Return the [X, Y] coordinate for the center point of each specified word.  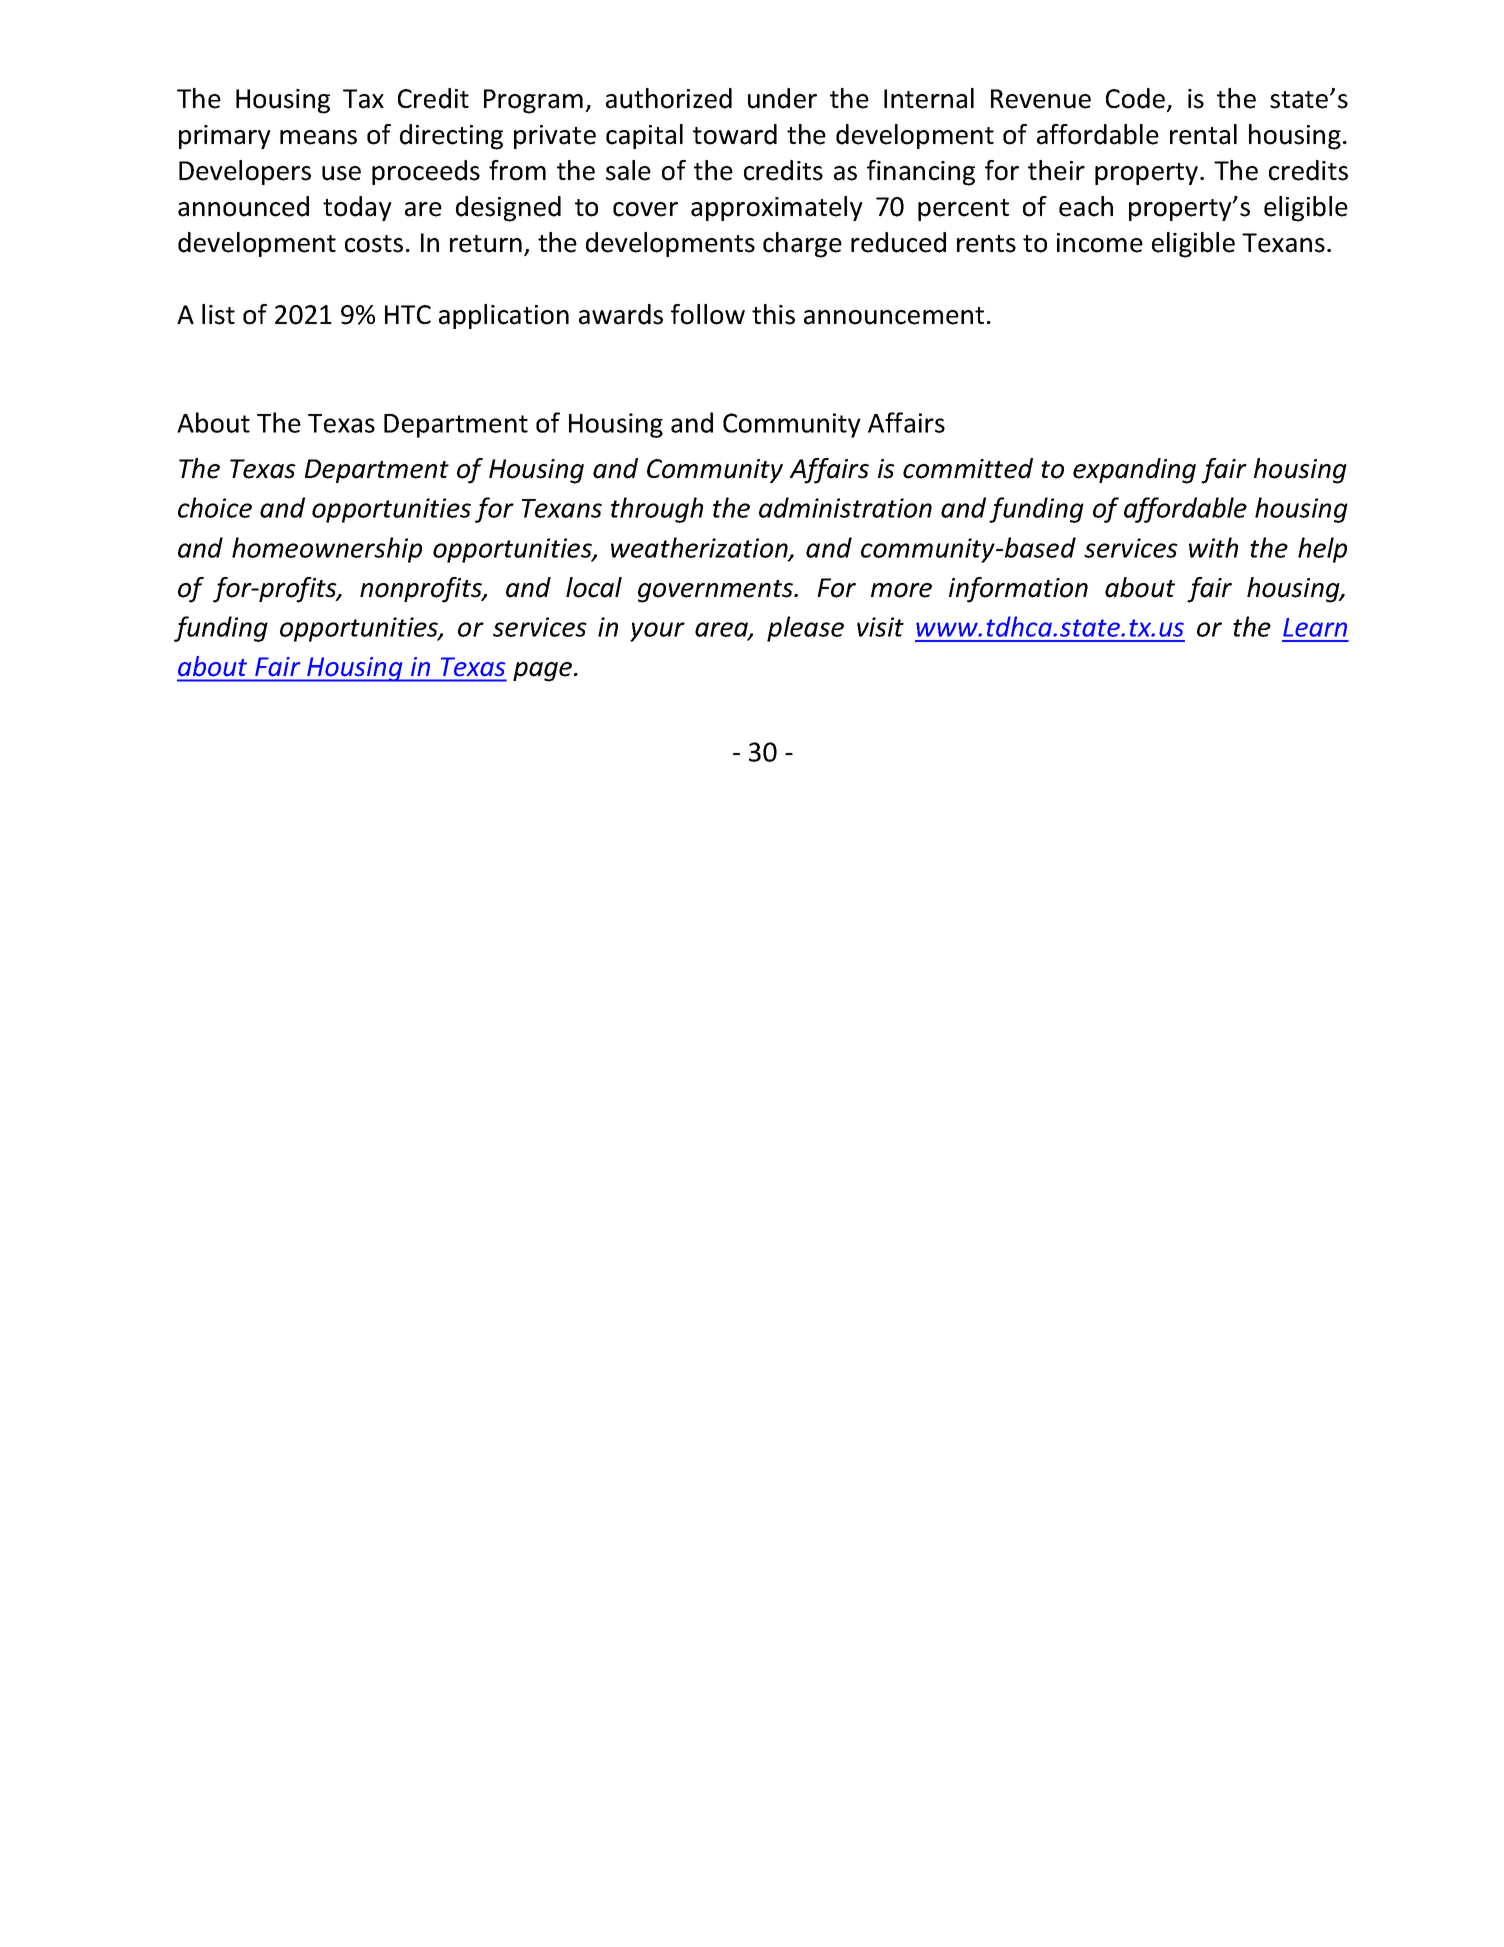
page [544, 672]
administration [845, 507]
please [805, 629]
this [773, 314]
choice [215, 507]
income [1100, 243]
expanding [1134, 471]
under [782, 98]
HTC [408, 314]
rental [1203, 134]
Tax [363, 99]
